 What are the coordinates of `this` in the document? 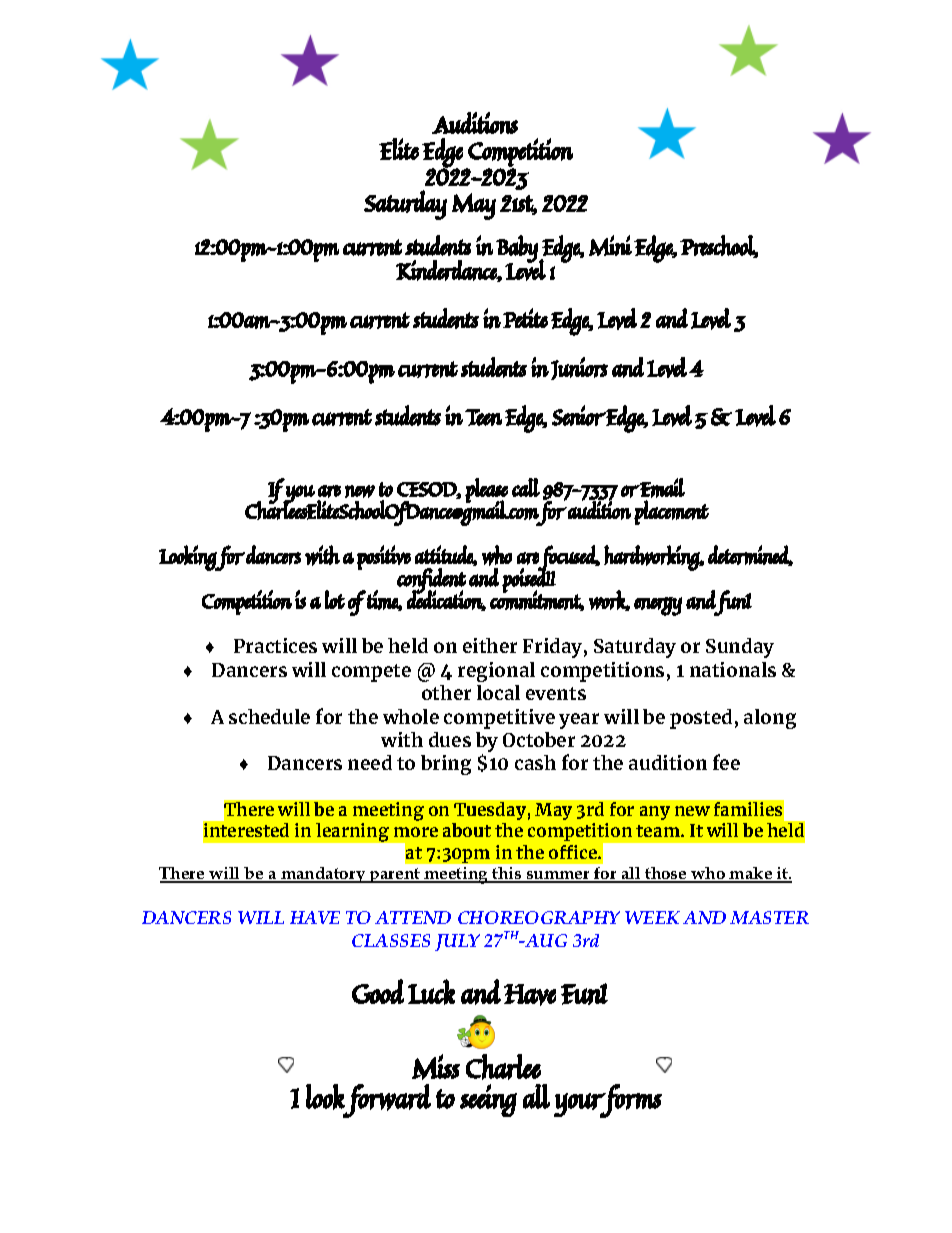 It's located at (507, 875).
